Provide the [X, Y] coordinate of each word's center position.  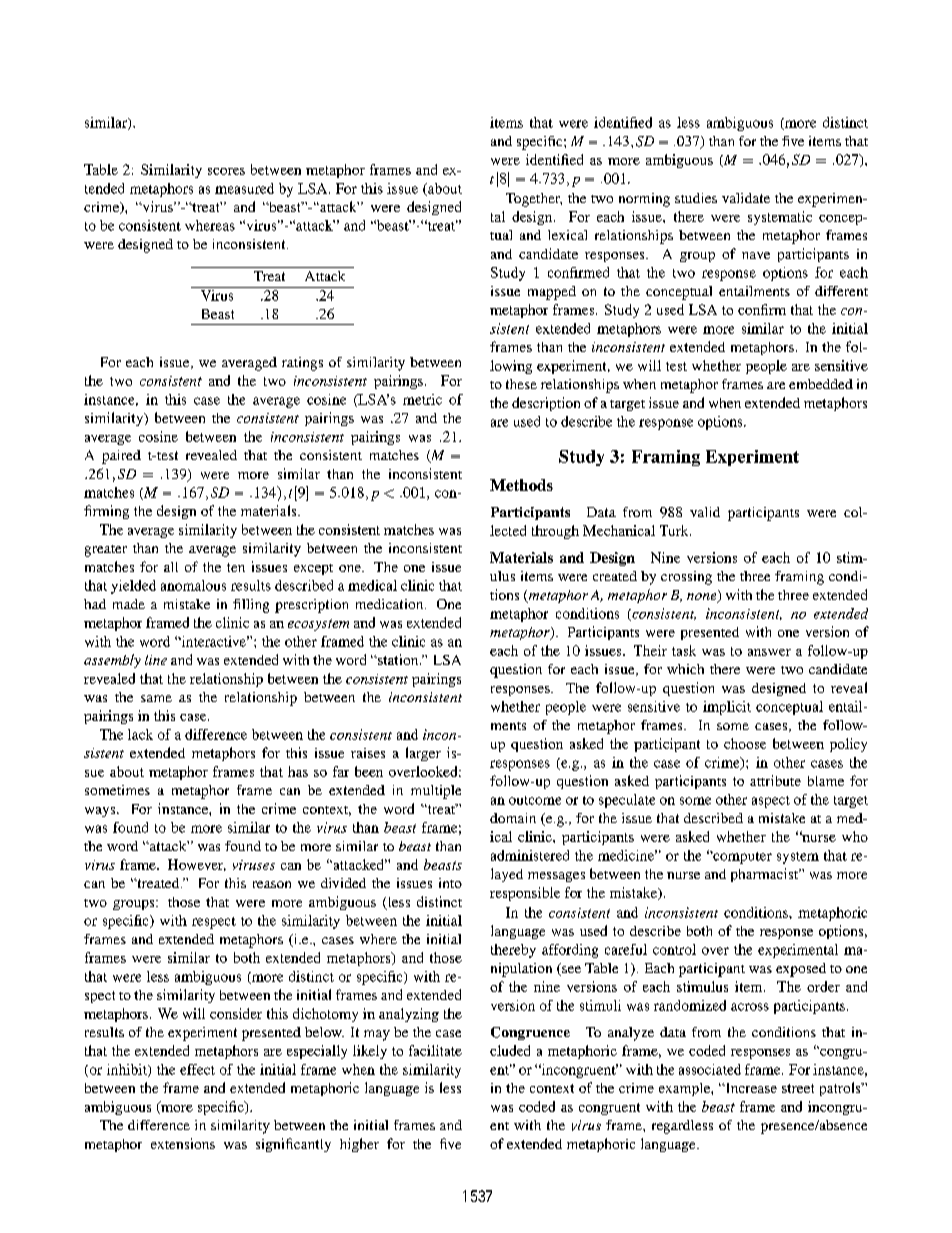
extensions [183, 1143]
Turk [675, 530]
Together [534, 200]
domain [513, 818]
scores [226, 171]
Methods [521, 485]
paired [121, 457]
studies [696, 198]
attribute [775, 780]
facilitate [435, 1050]
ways [101, 812]
